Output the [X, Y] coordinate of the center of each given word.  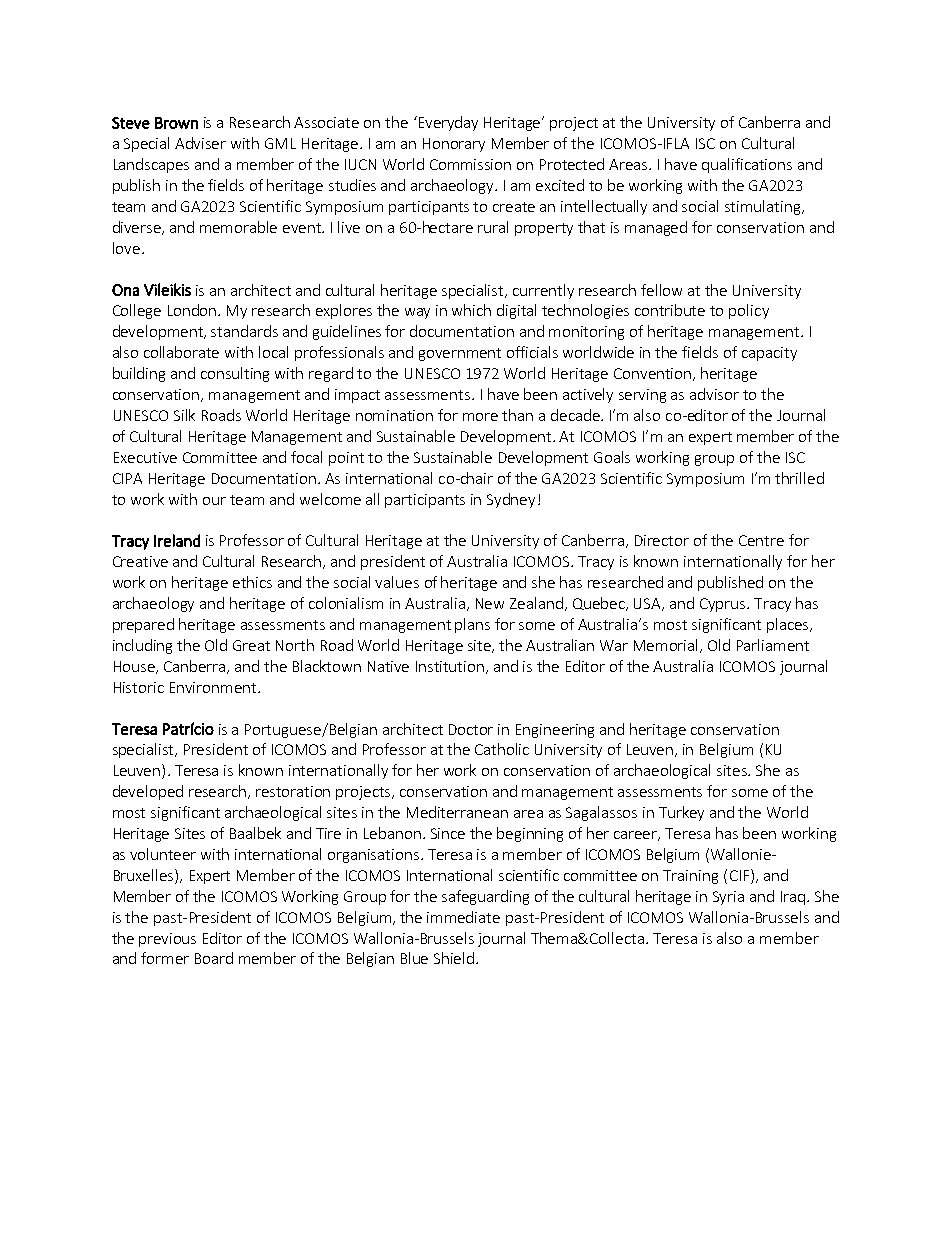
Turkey [681, 813]
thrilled [799, 478]
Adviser [200, 143]
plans [472, 625]
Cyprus [724, 605]
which [471, 310]
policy [749, 311]
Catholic [502, 749]
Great [251, 645]
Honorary [454, 145]
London [193, 310]
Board [214, 958]
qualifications [747, 165]
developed [148, 792]
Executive [145, 457]
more [480, 417]
